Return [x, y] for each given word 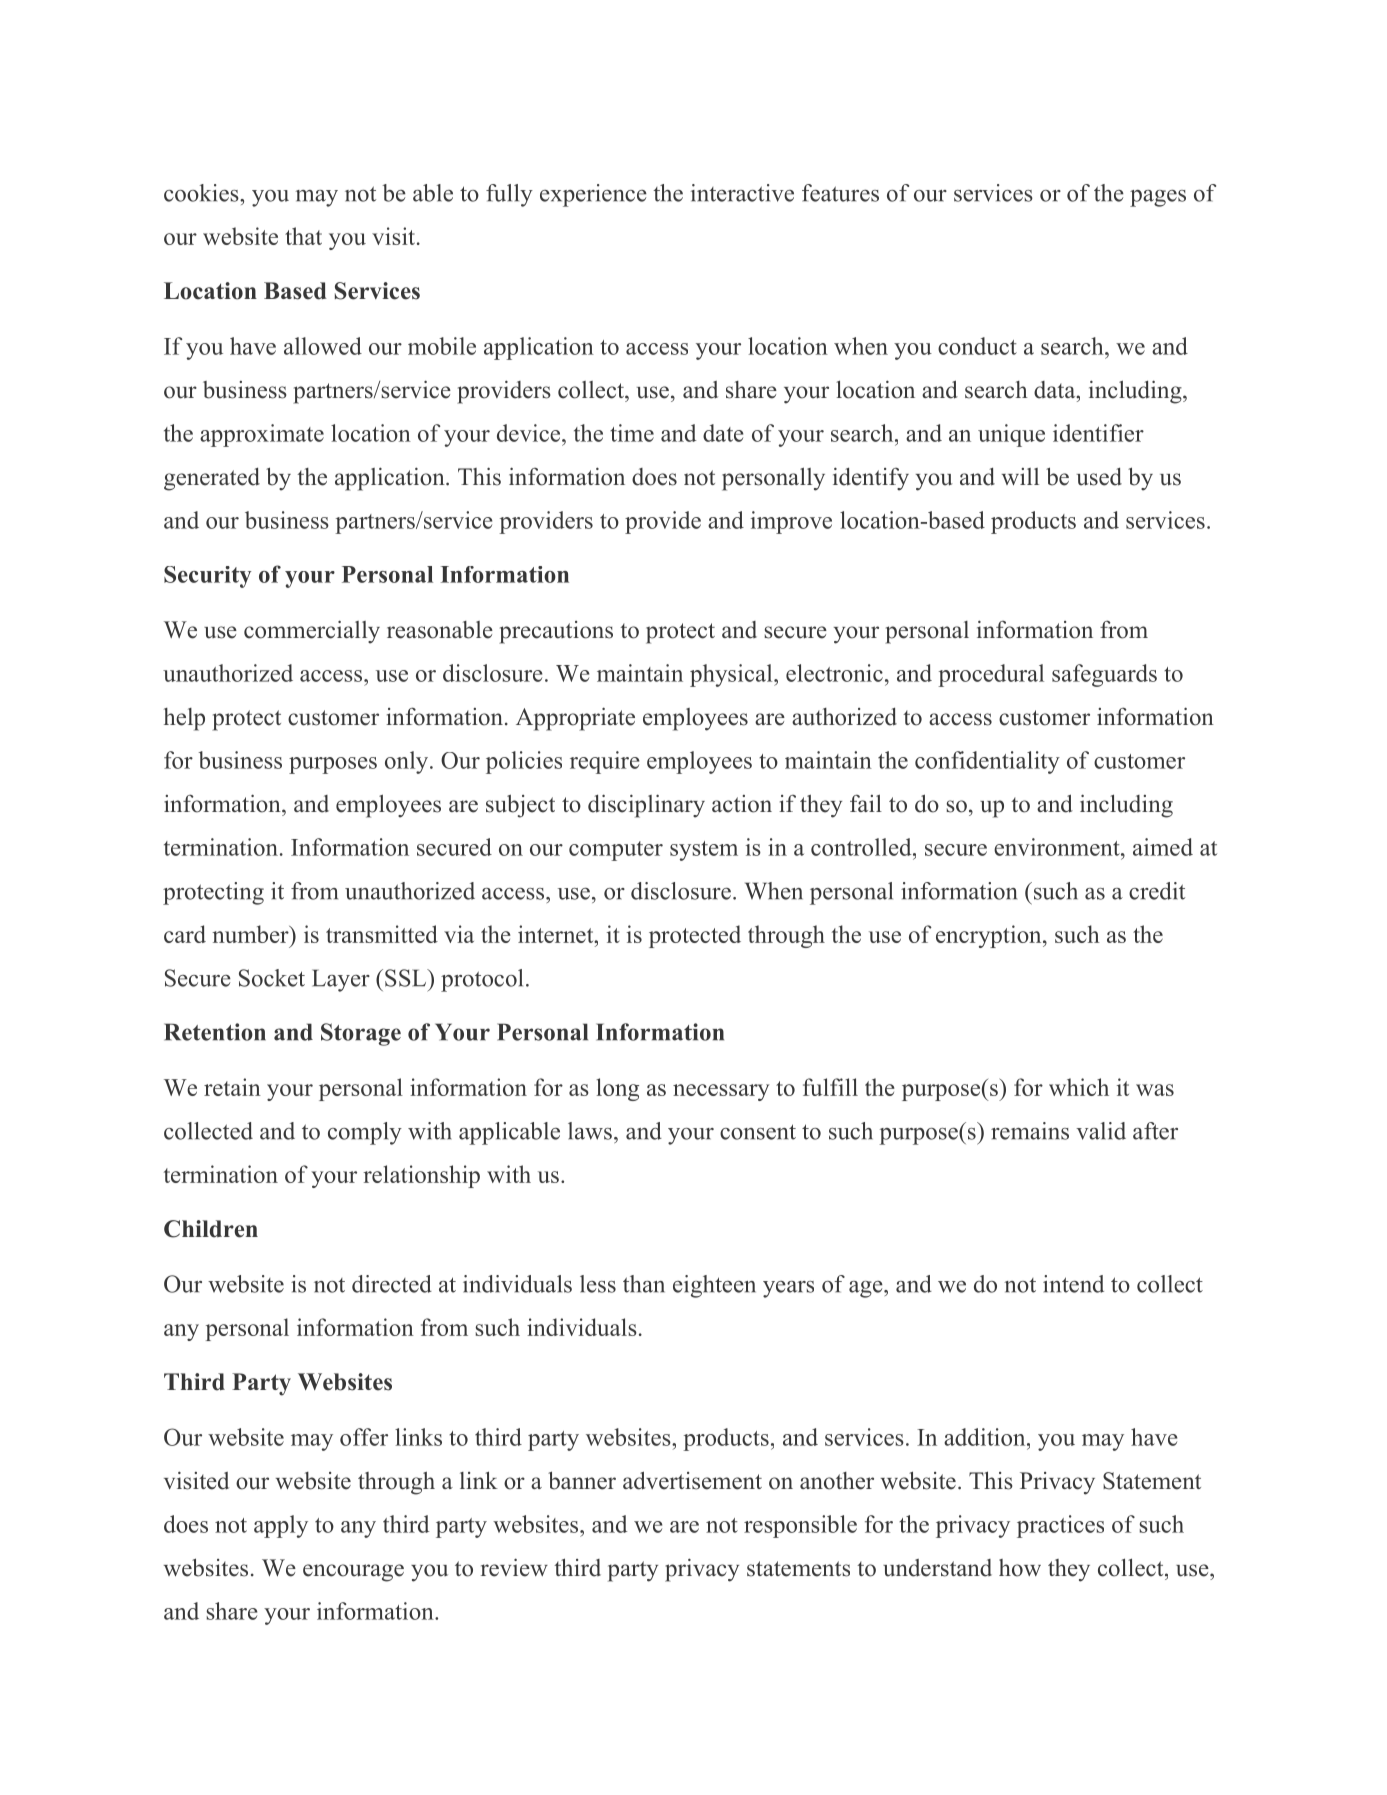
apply [281, 1526]
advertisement [692, 1480]
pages [1158, 198]
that [303, 236]
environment [1058, 847]
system [704, 851]
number [251, 934]
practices [1060, 1526]
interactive [742, 193]
